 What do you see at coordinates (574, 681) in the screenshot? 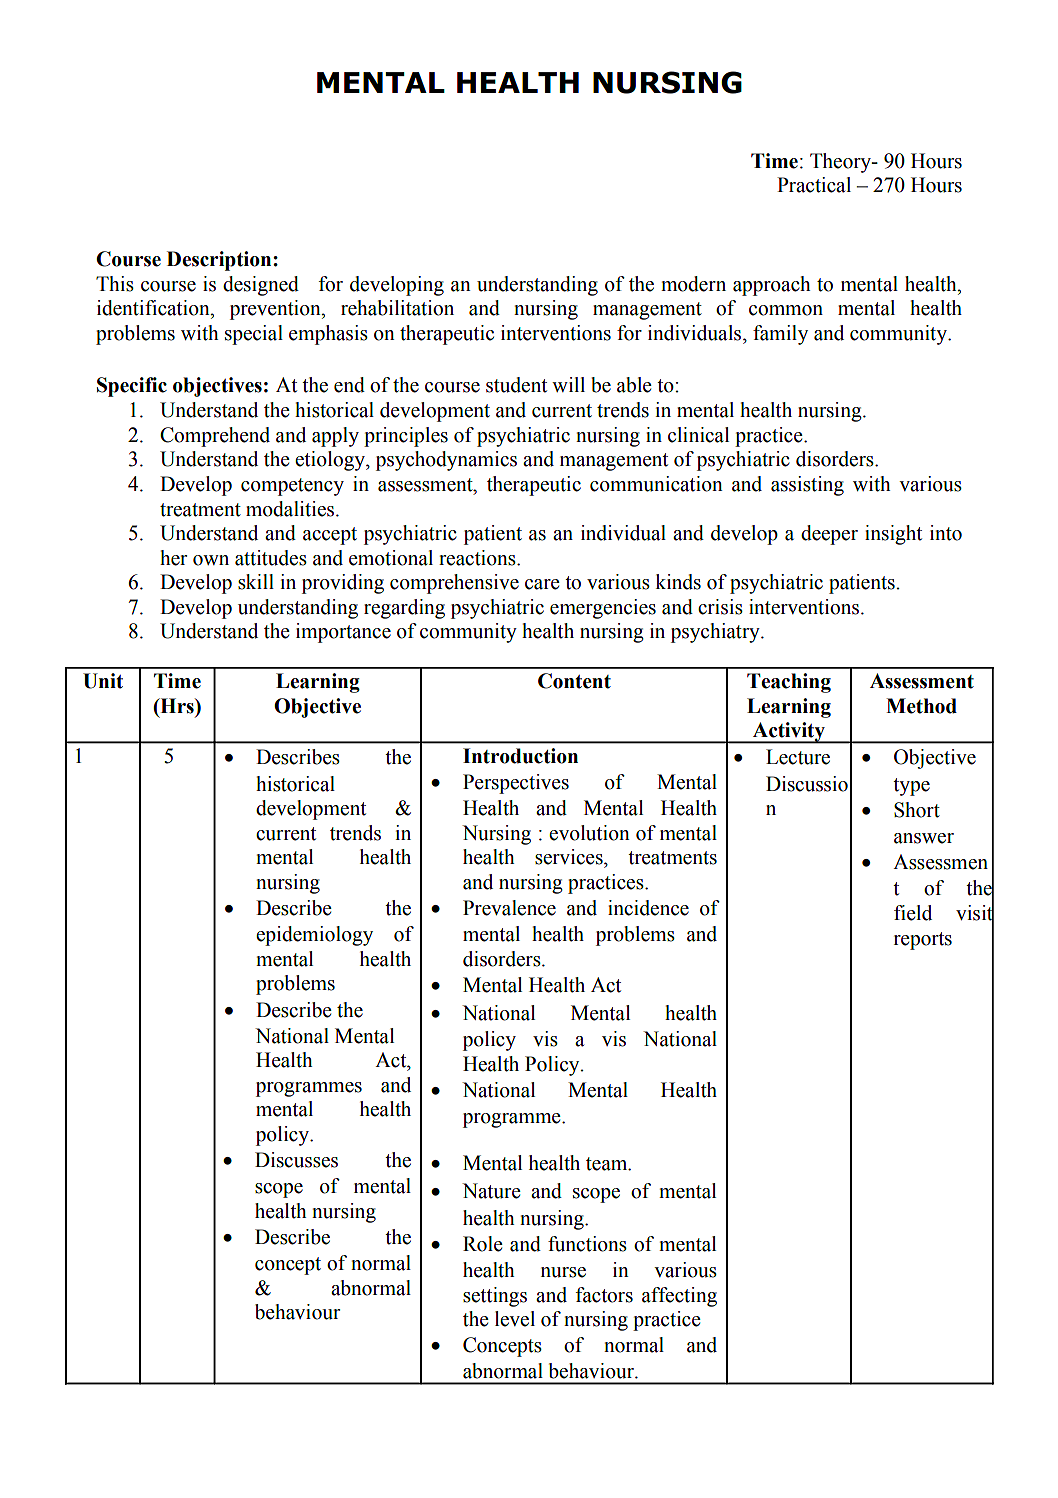
I see `Content` at bounding box center [574, 681].
